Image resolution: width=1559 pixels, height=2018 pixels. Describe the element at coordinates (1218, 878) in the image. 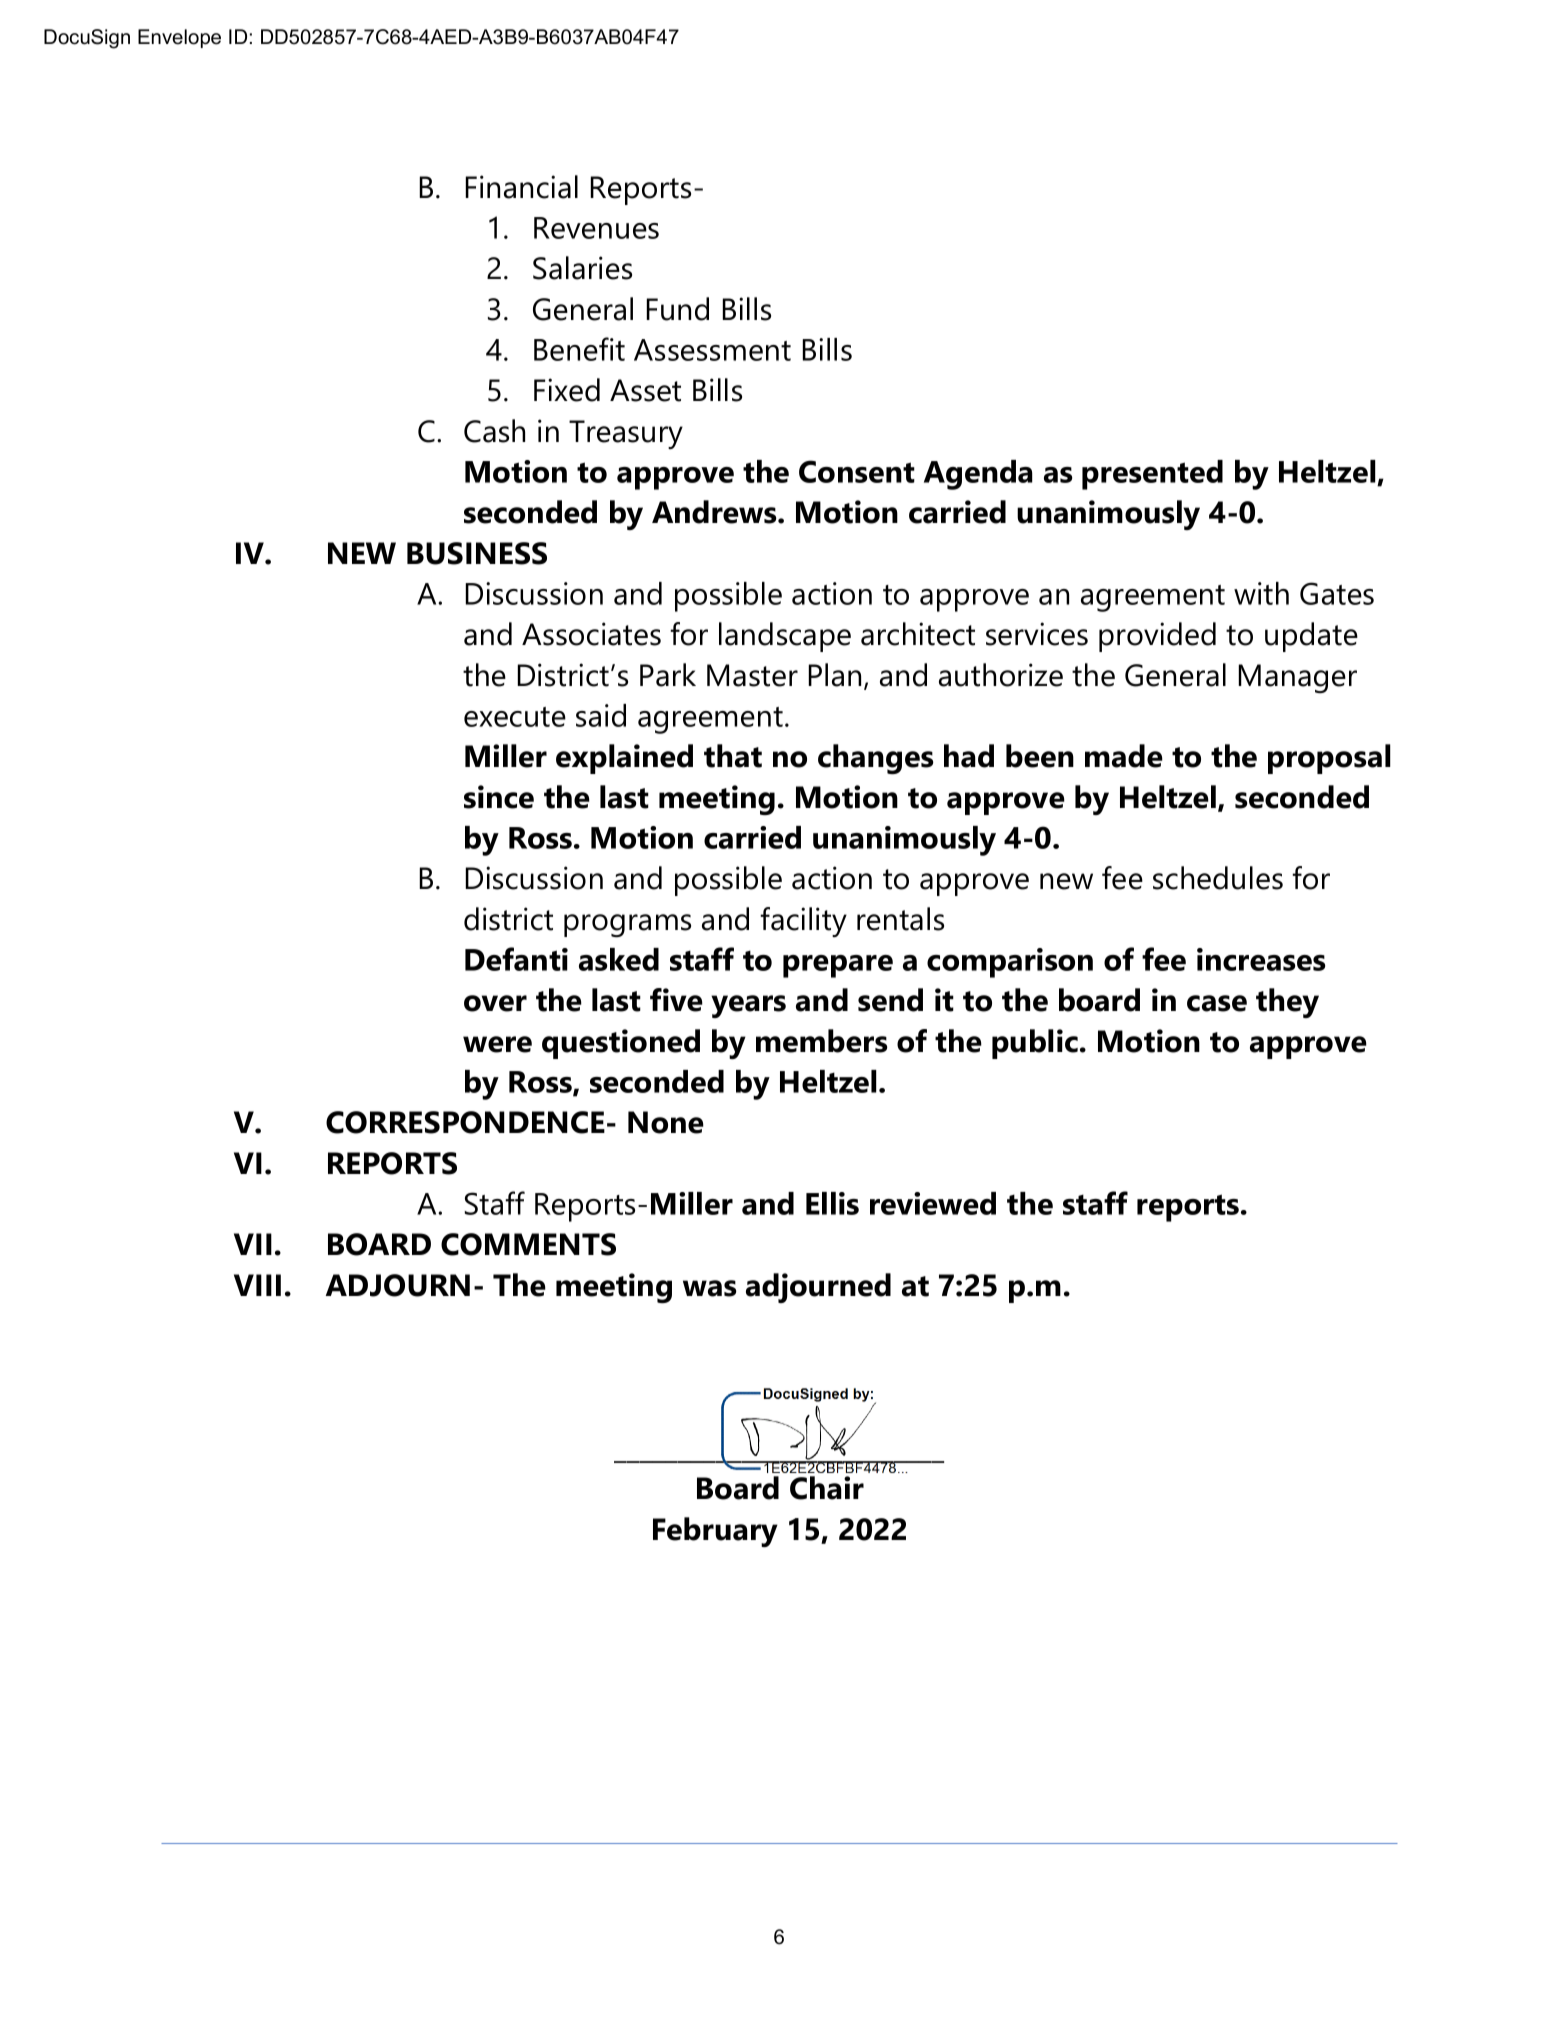

I see `schedules` at that location.
